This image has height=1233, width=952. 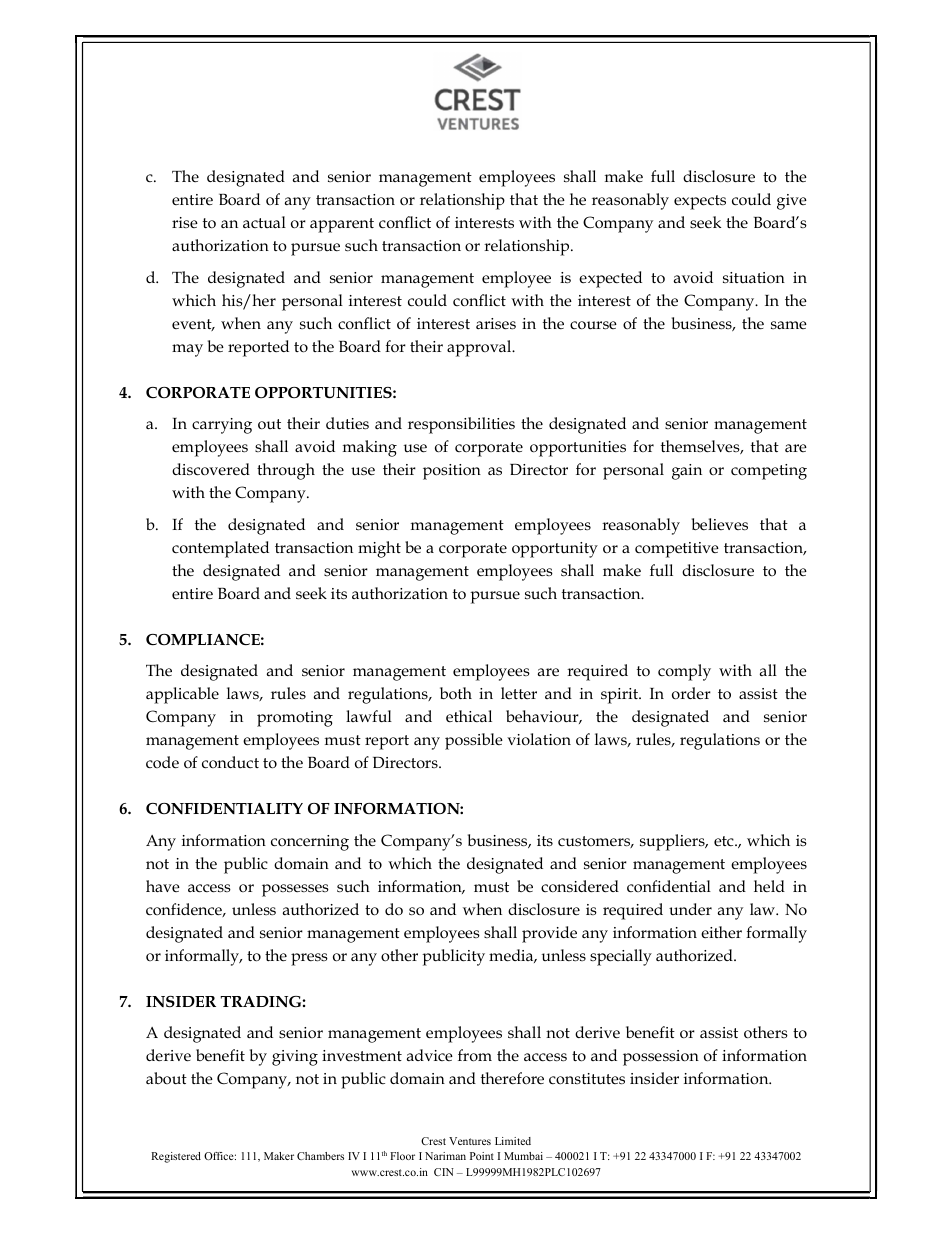 I want to click on order, so click(x=691, y=693).
